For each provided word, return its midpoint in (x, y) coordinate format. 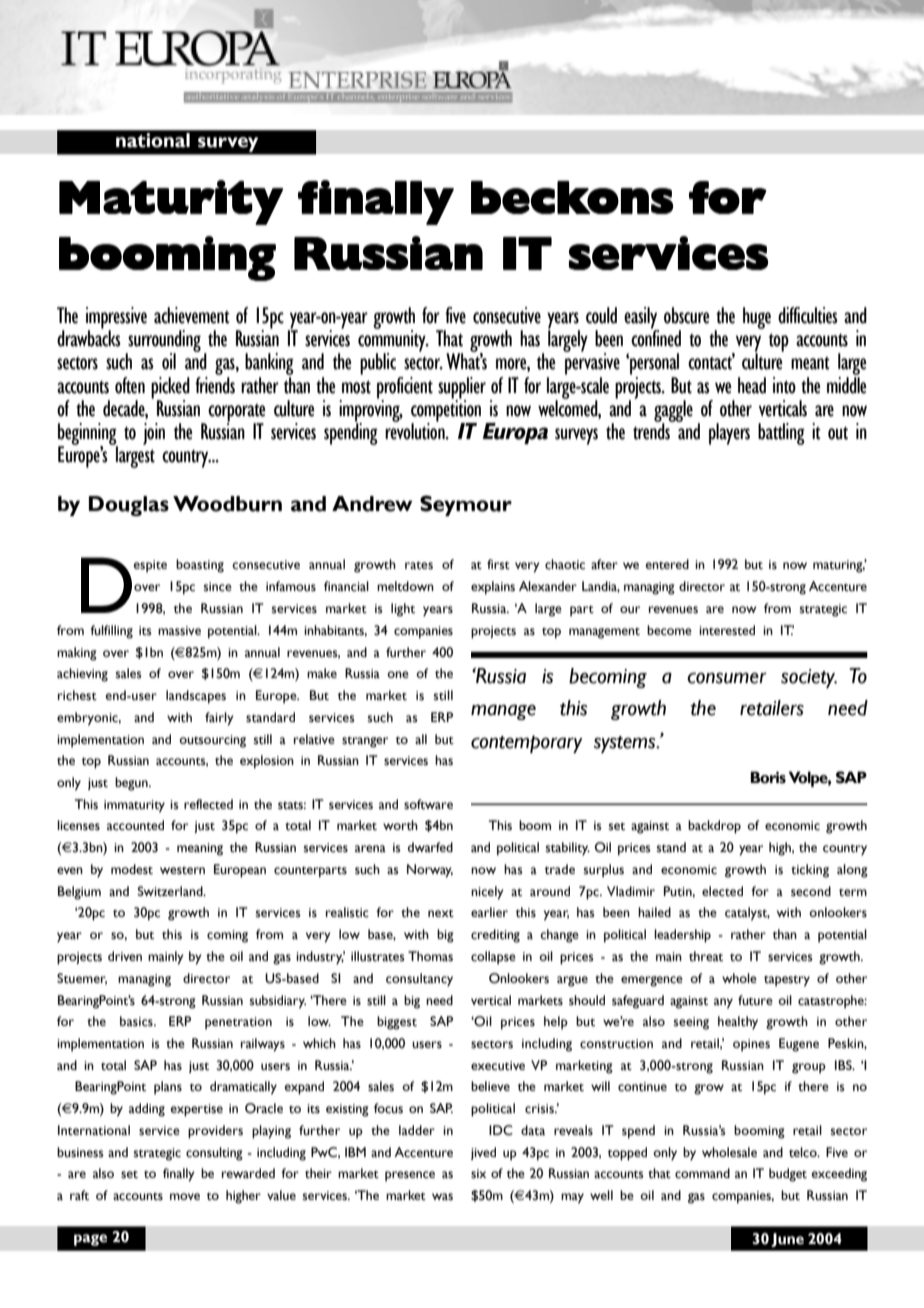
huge (757, 318)
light (403, 610)
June (788, 1240)
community (393, 341)
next (441, 913)
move (185, 1196)
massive (179, 631)
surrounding (163, 342)
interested (727, 630)
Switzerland (171, 891)
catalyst (747, 914)
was (442, 1197)
